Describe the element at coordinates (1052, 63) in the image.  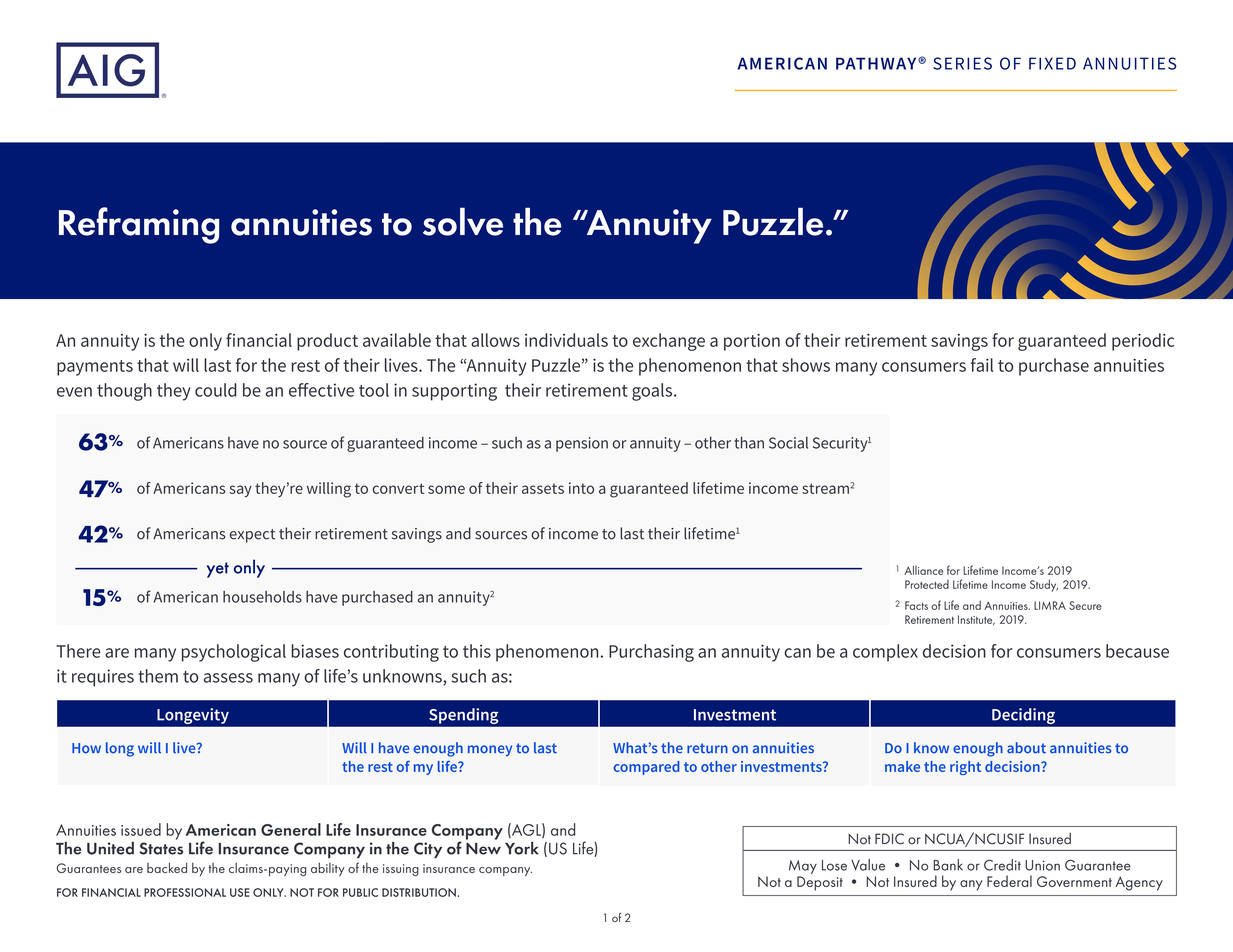
I see `FIXED` at that location.
